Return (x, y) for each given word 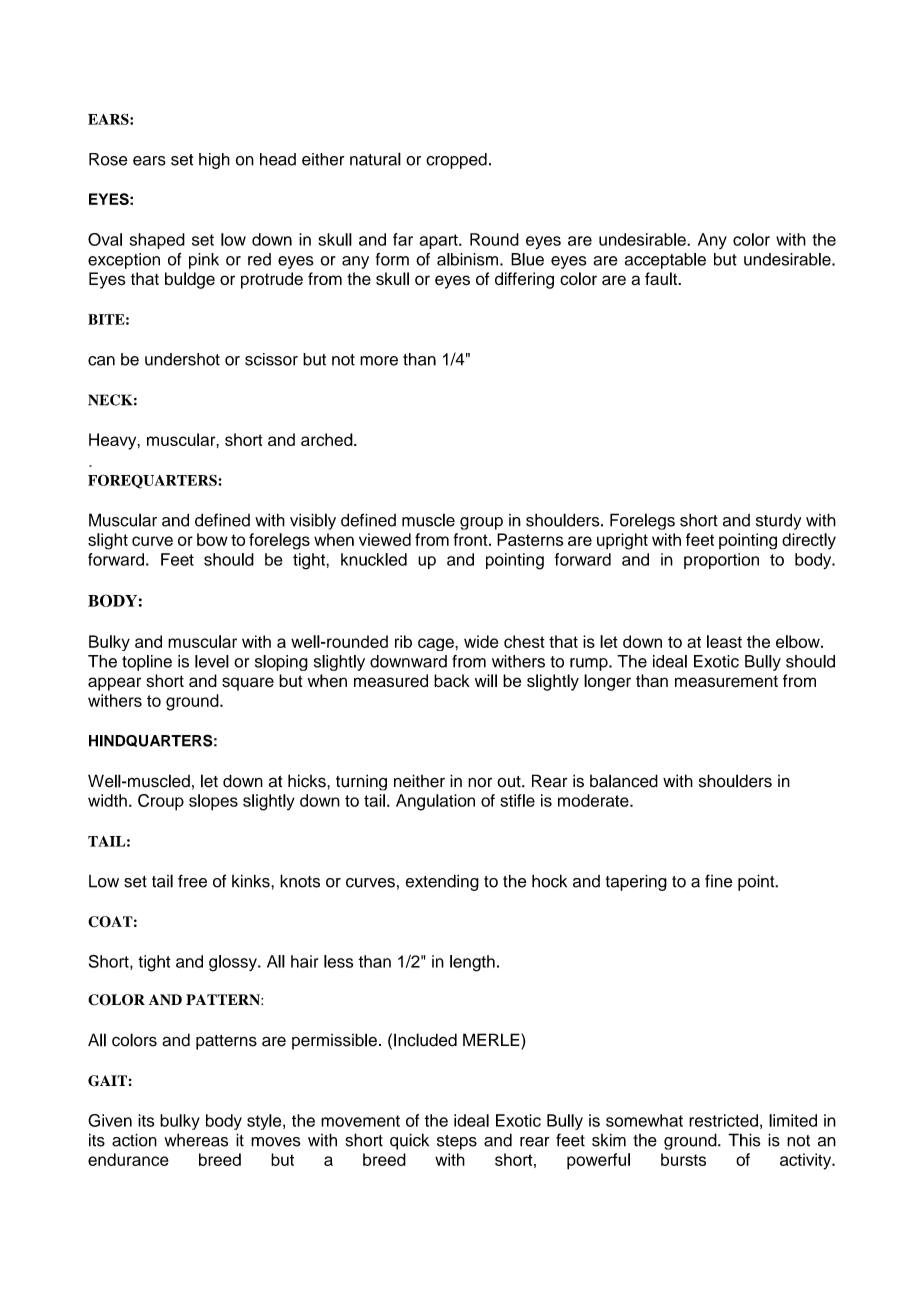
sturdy (778, 521)
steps (457, 1142)
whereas (196, 1140)
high (214, 161)
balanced (624, 781)
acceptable (665, 261)
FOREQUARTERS (153, 481)
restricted (723, 1120)
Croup (161, 802)
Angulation (435, 802)
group (481, 523)
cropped (456, 161)
